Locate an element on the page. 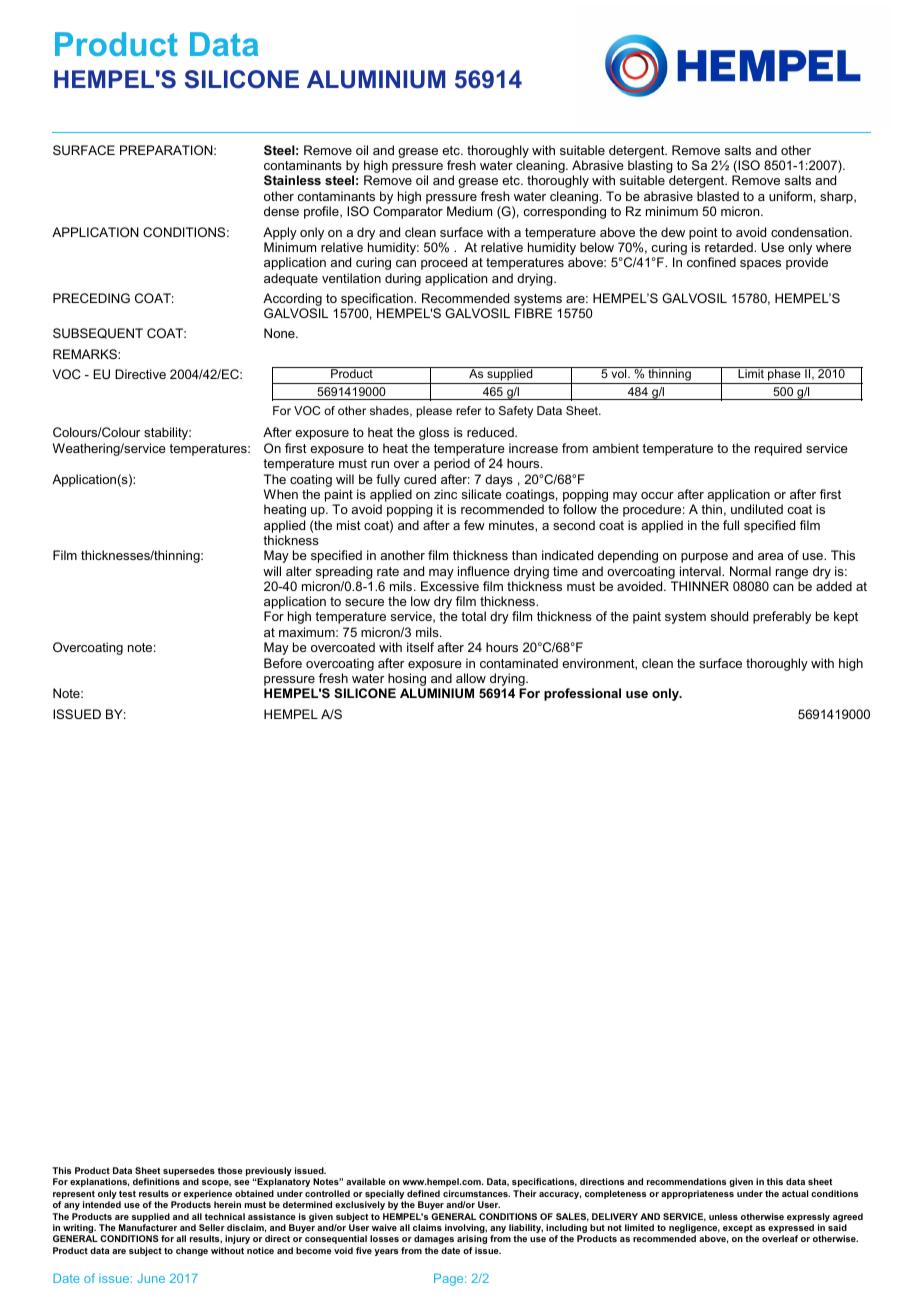 This document has width=924, height=1308. dense is located at coordinates (281, 211).
